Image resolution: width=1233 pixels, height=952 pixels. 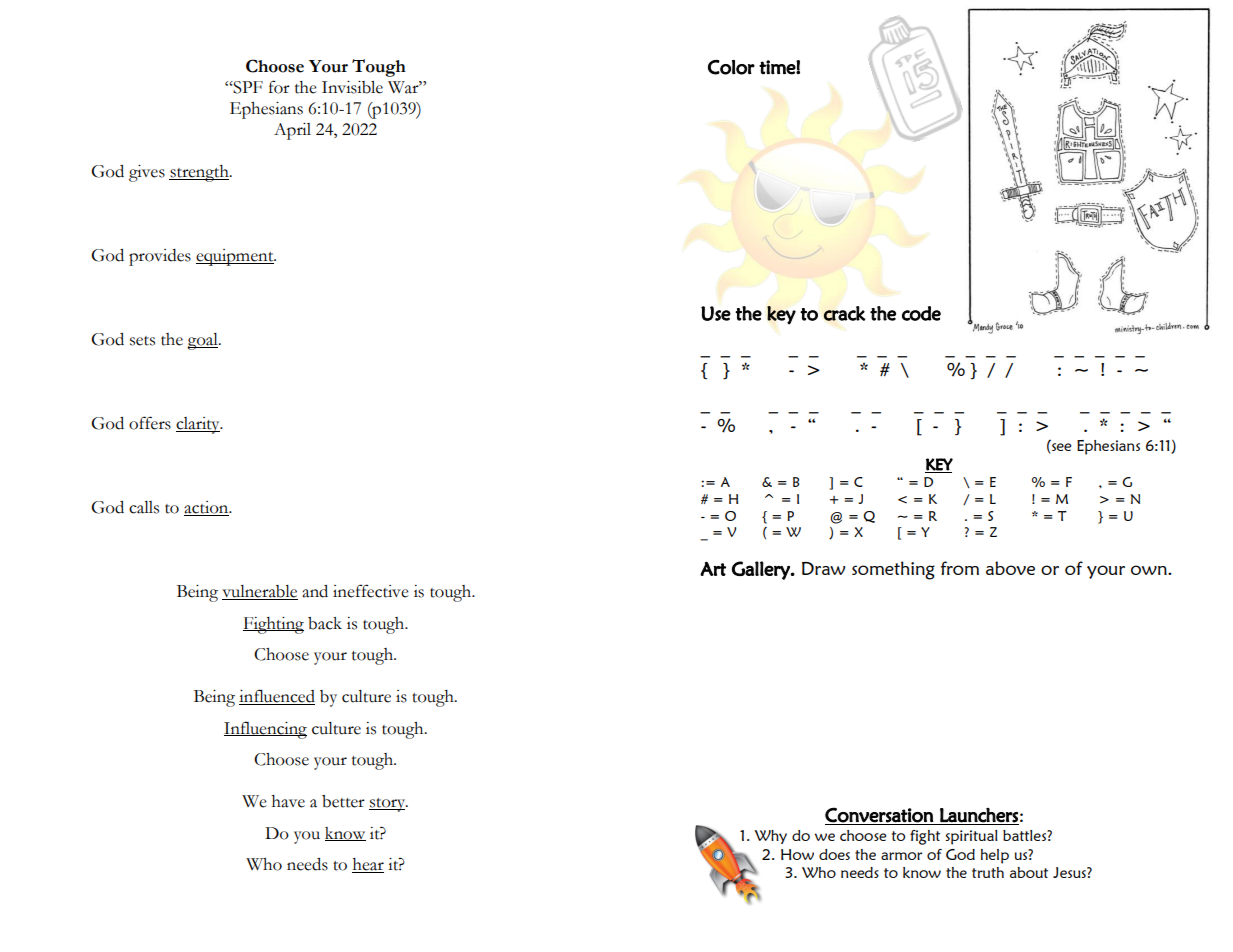 What do you see at coordinates (762, 570) in the screenshot?
I see `Gallery` at bounding box center [762, 570].
